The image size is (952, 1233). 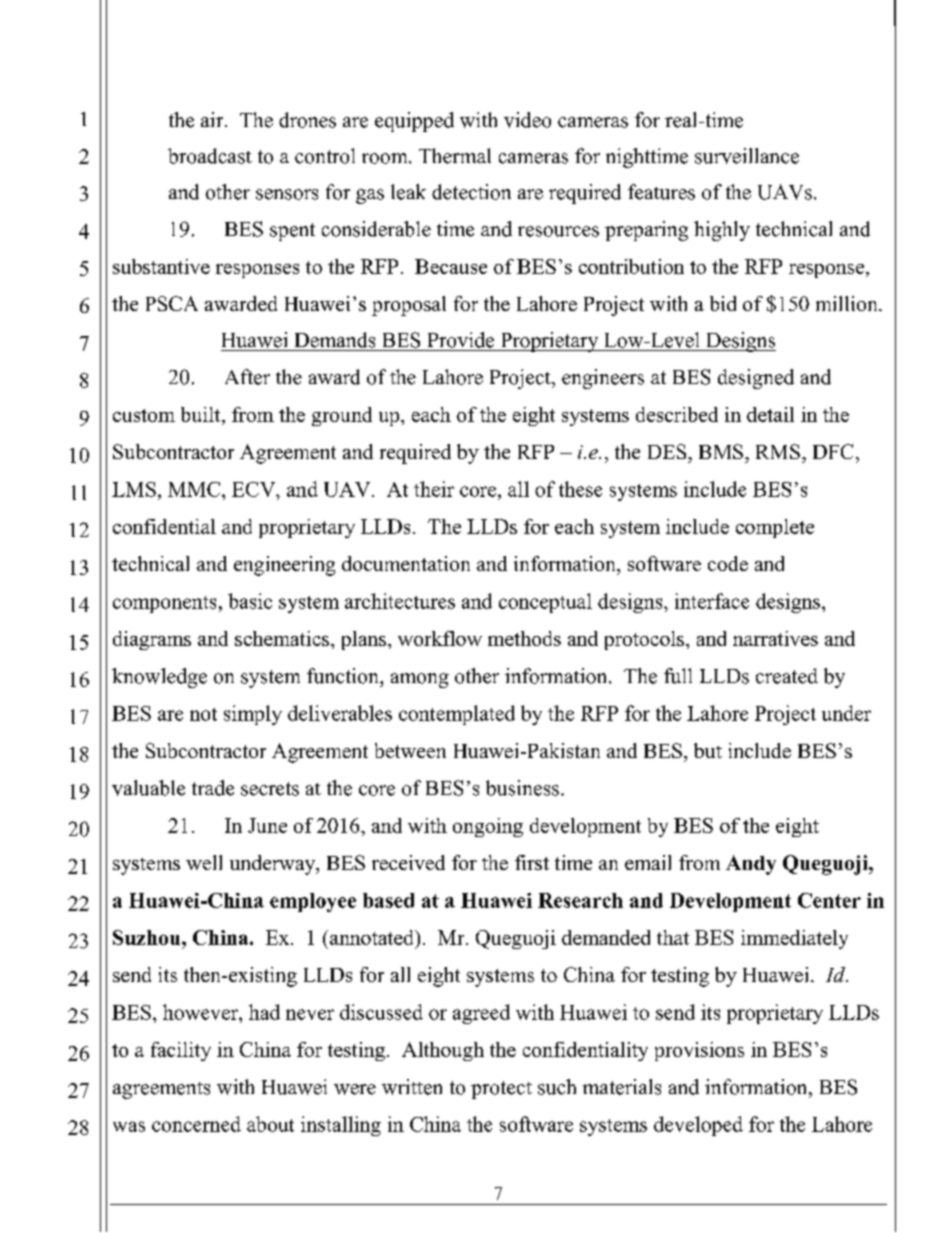 I want to click on surveillance, so click(x=747, y=156).
